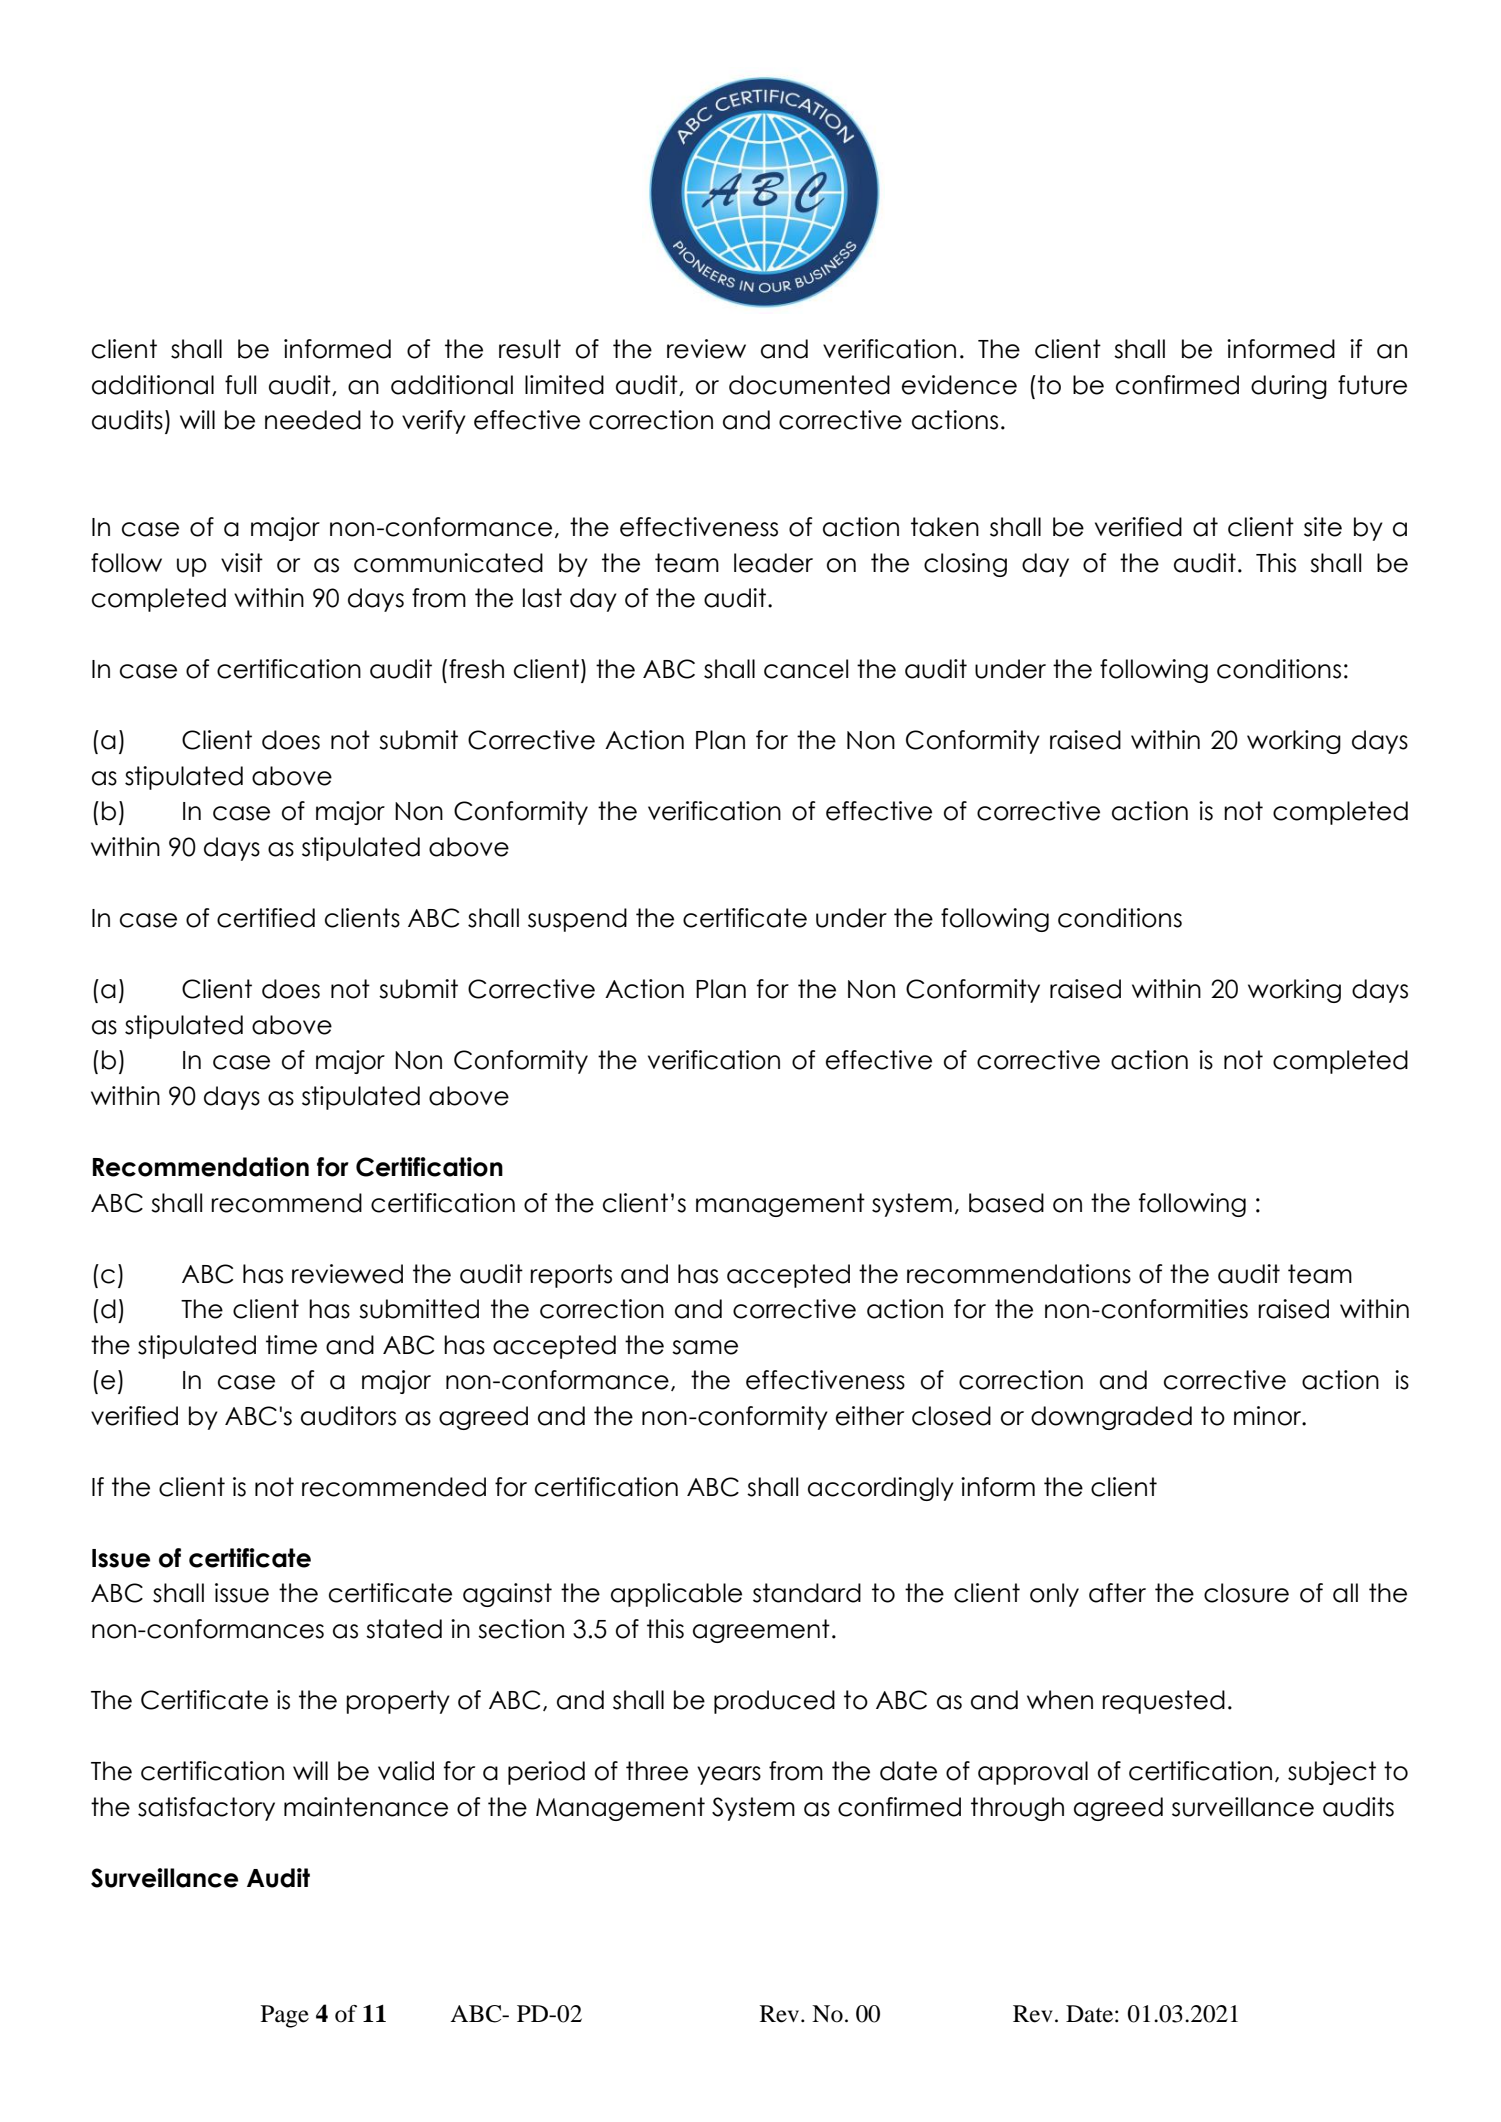 The width and height of the screenshot is (1501, 2122). I want to click on based, so click(1006, 1203).
